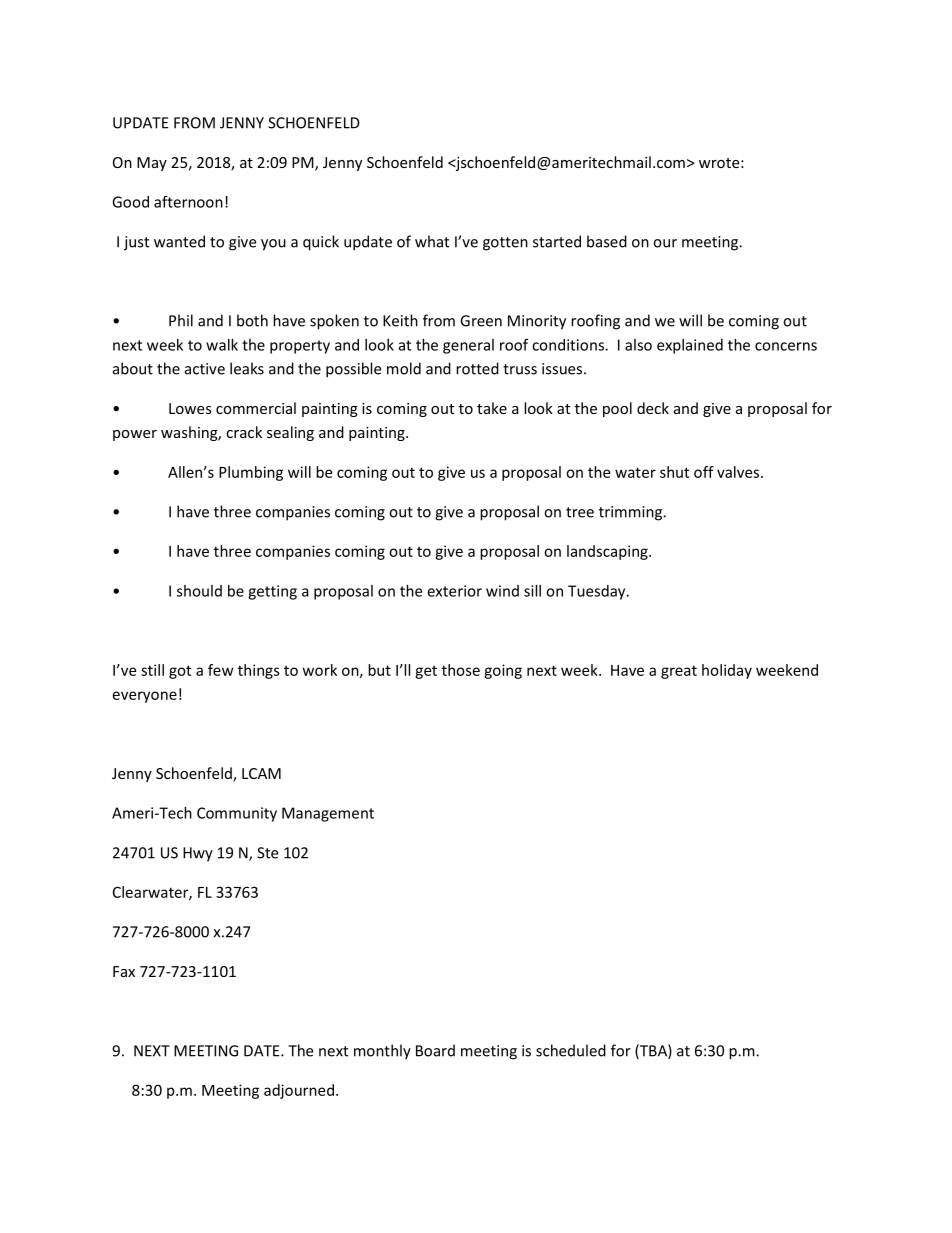  What do you see at coordinates (124, 971) in the screenshot?
I see `Fax` at bounding box center [124, 971].
